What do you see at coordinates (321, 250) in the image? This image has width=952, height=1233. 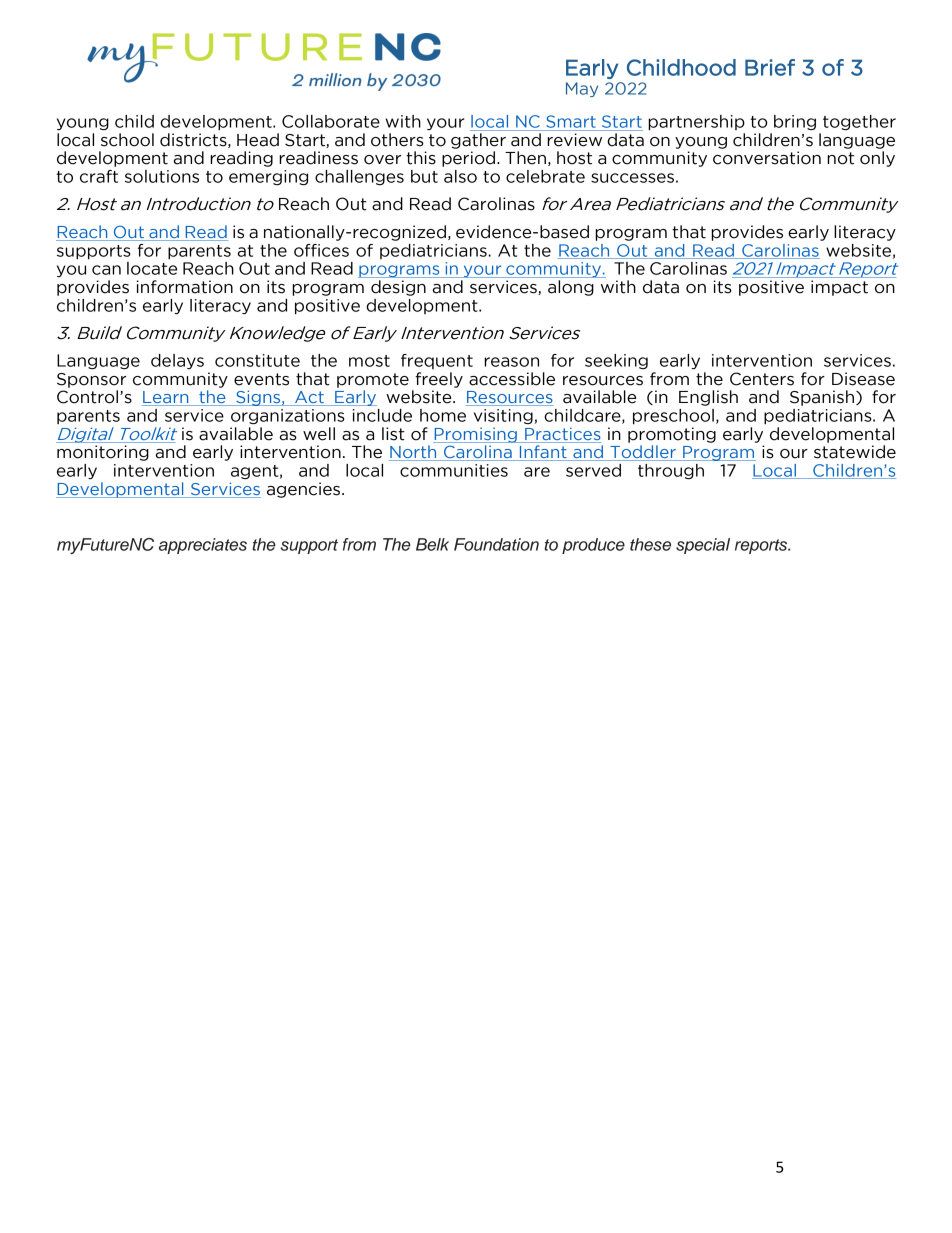 I see `offices` at bounding box center [321, 250].
